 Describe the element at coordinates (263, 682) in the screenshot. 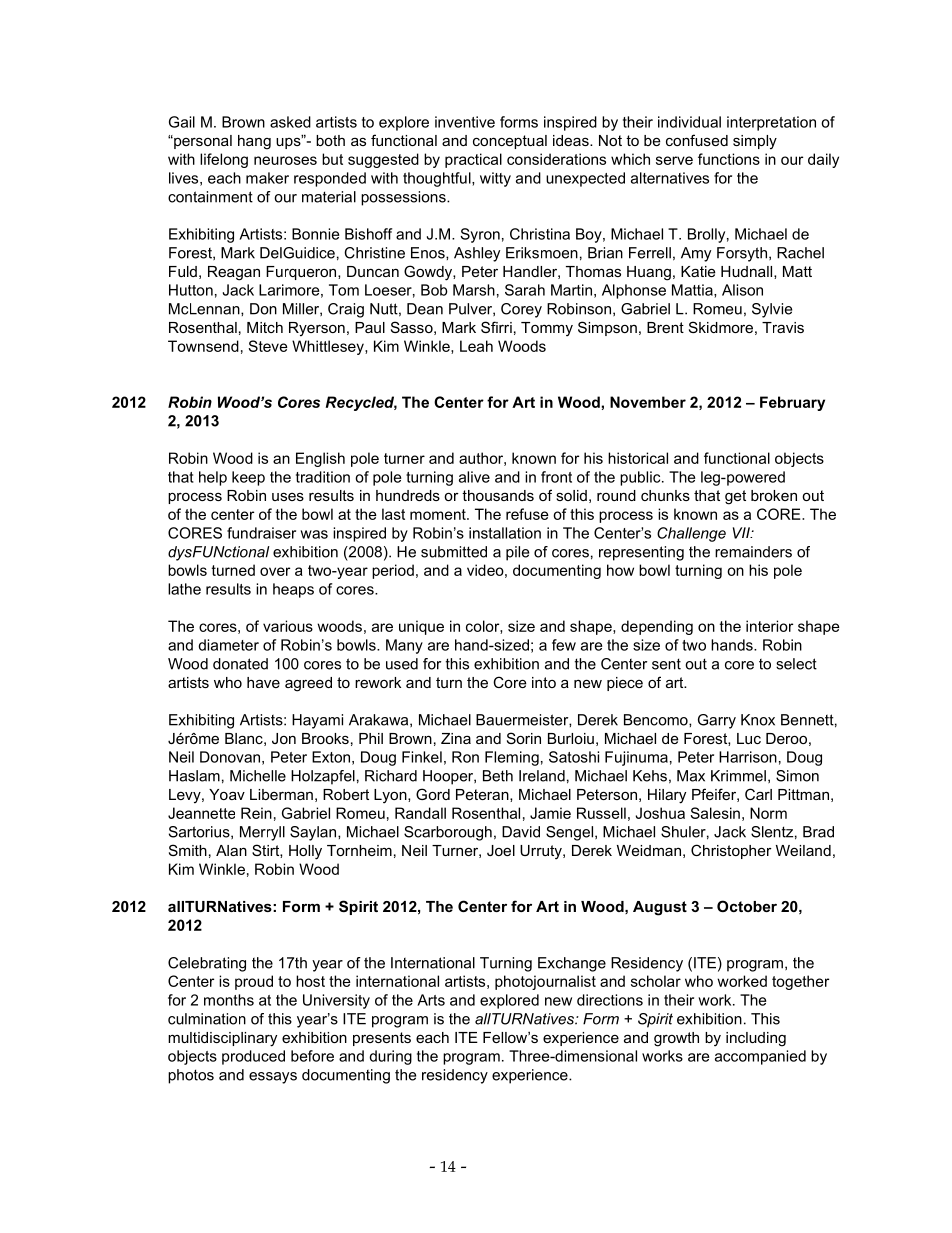

I see `have` at that location.
